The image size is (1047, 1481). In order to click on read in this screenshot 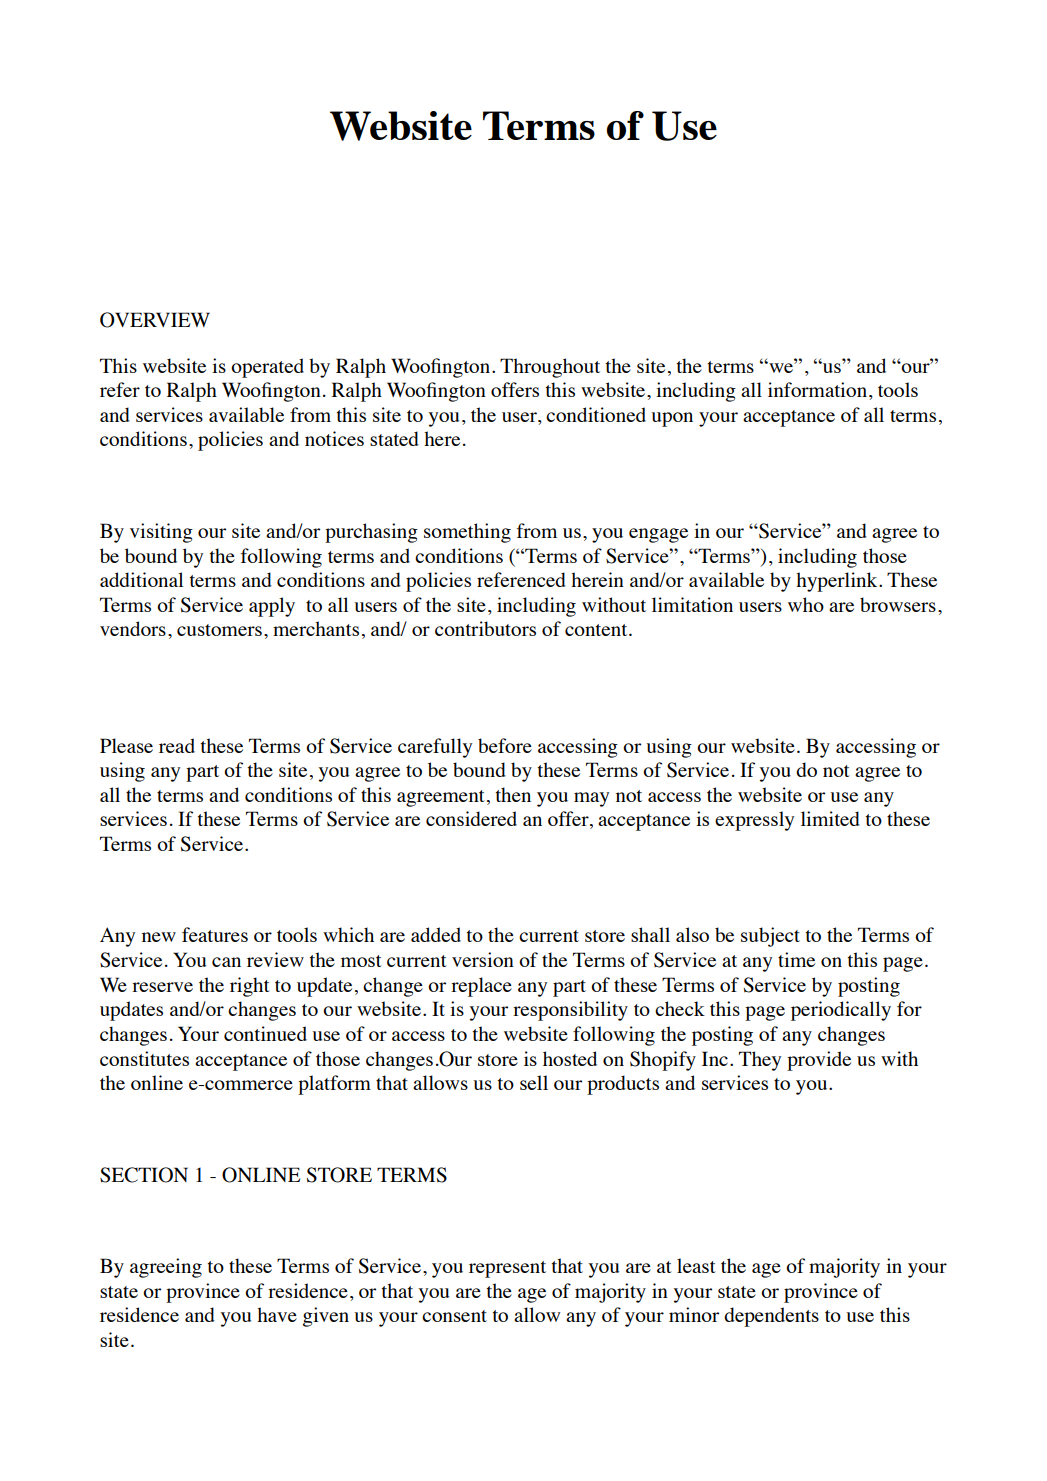, I will do `click(177, 745)`.
